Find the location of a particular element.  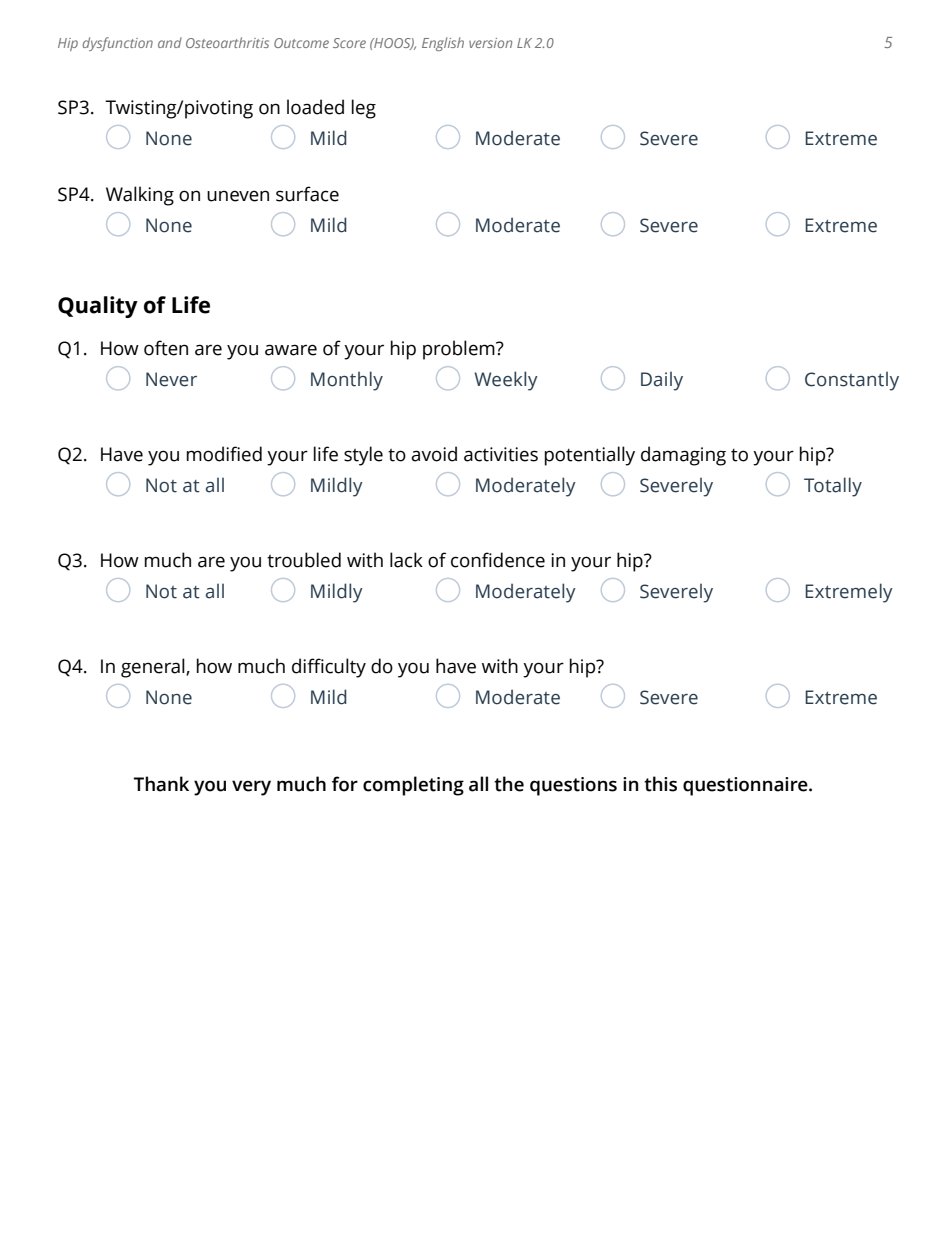

surface is located at coordinates (307, 194).
